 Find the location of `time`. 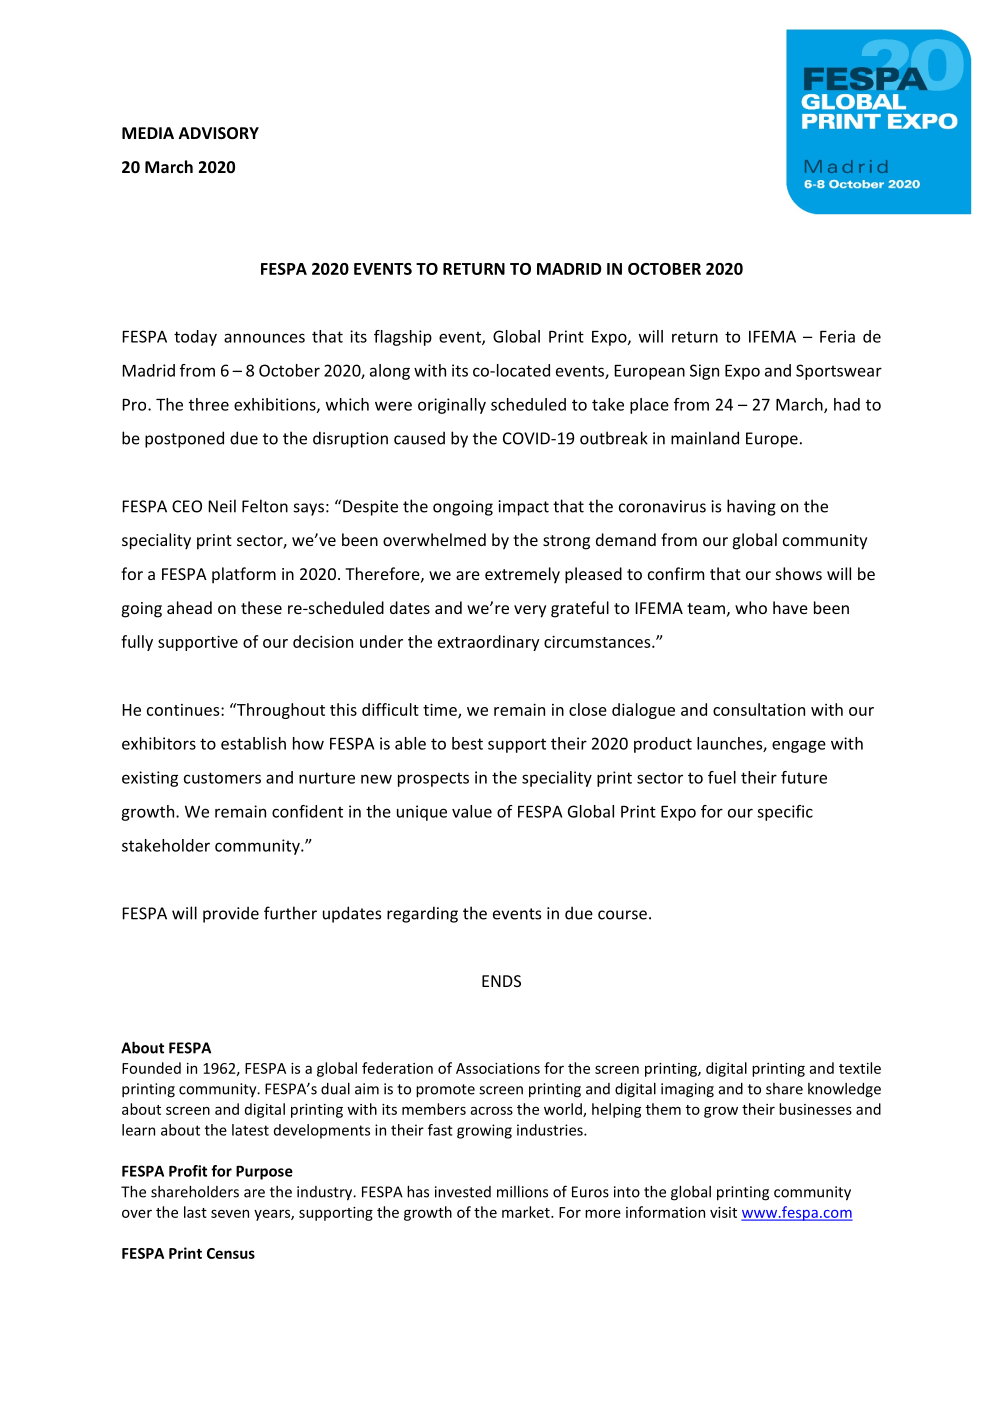

time is located at coordinates (441, 710).
